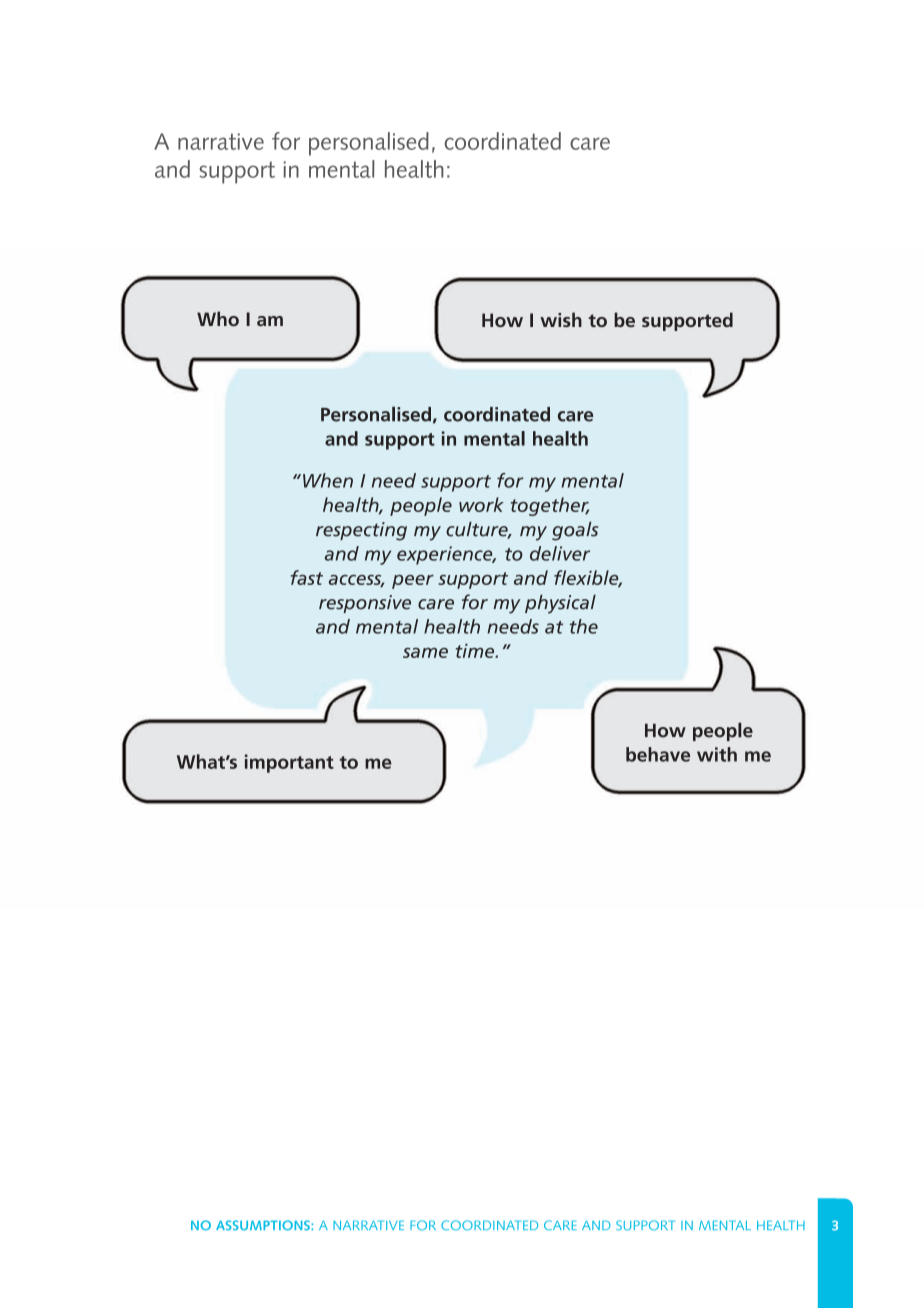 This screenshot has height=1308, width=924. Describe the element at coordinates (550, 506) in the screenshot. I see `together` at that location.
